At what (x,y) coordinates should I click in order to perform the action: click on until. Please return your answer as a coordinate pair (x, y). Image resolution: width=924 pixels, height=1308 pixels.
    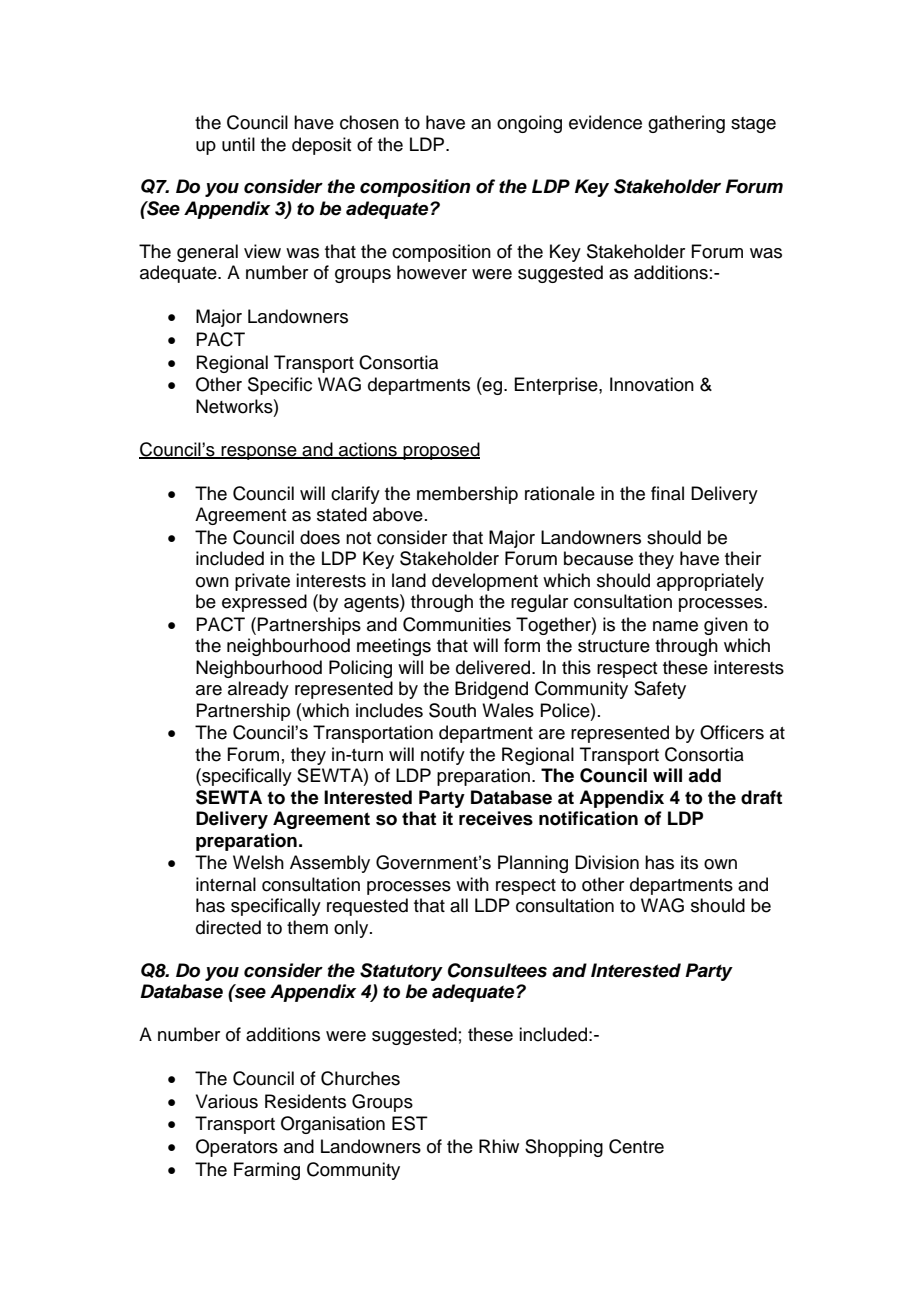
    Looking at the image, I should click on (238, 144).
